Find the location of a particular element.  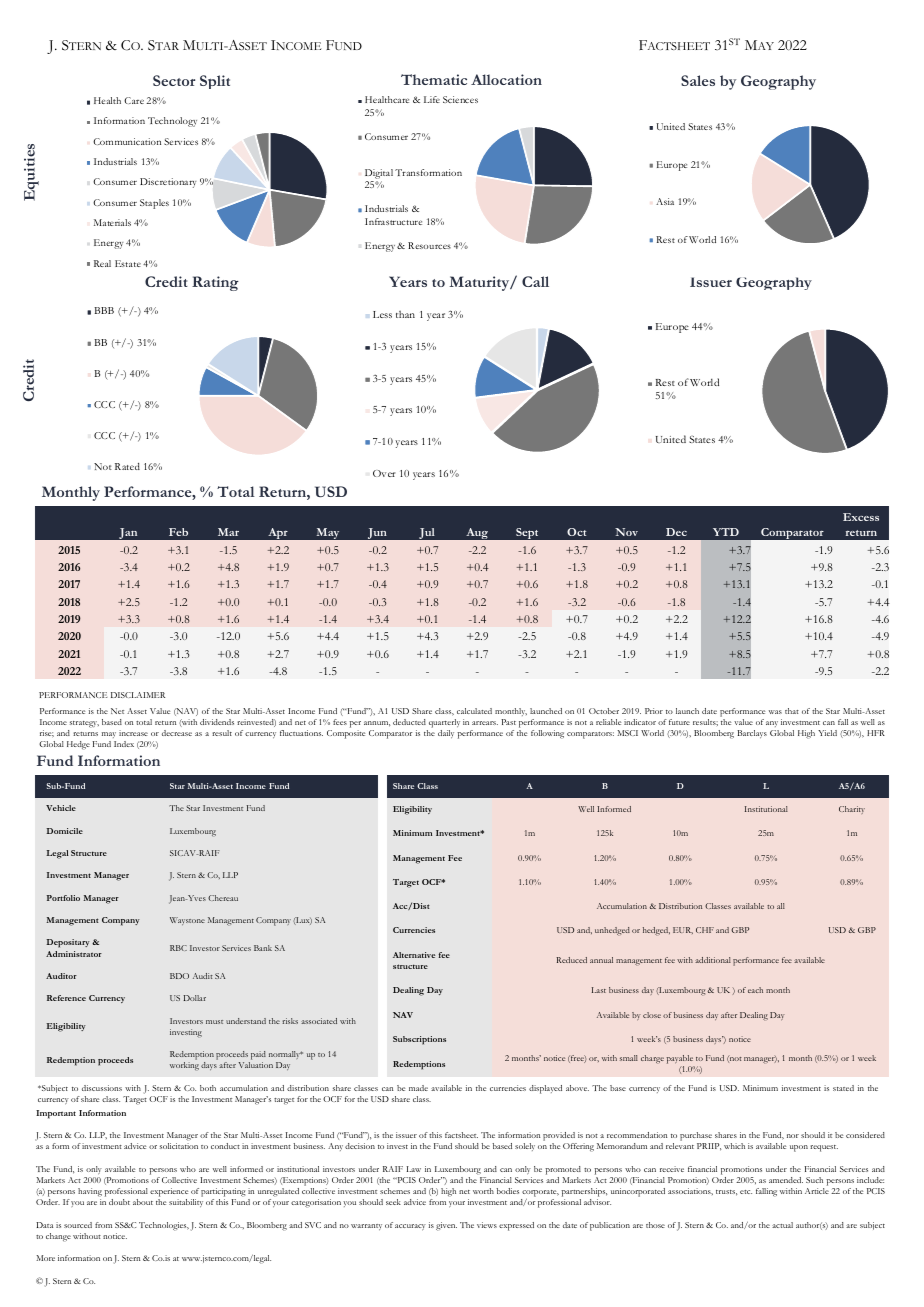

actual is located at coordinates (782, 1225).
